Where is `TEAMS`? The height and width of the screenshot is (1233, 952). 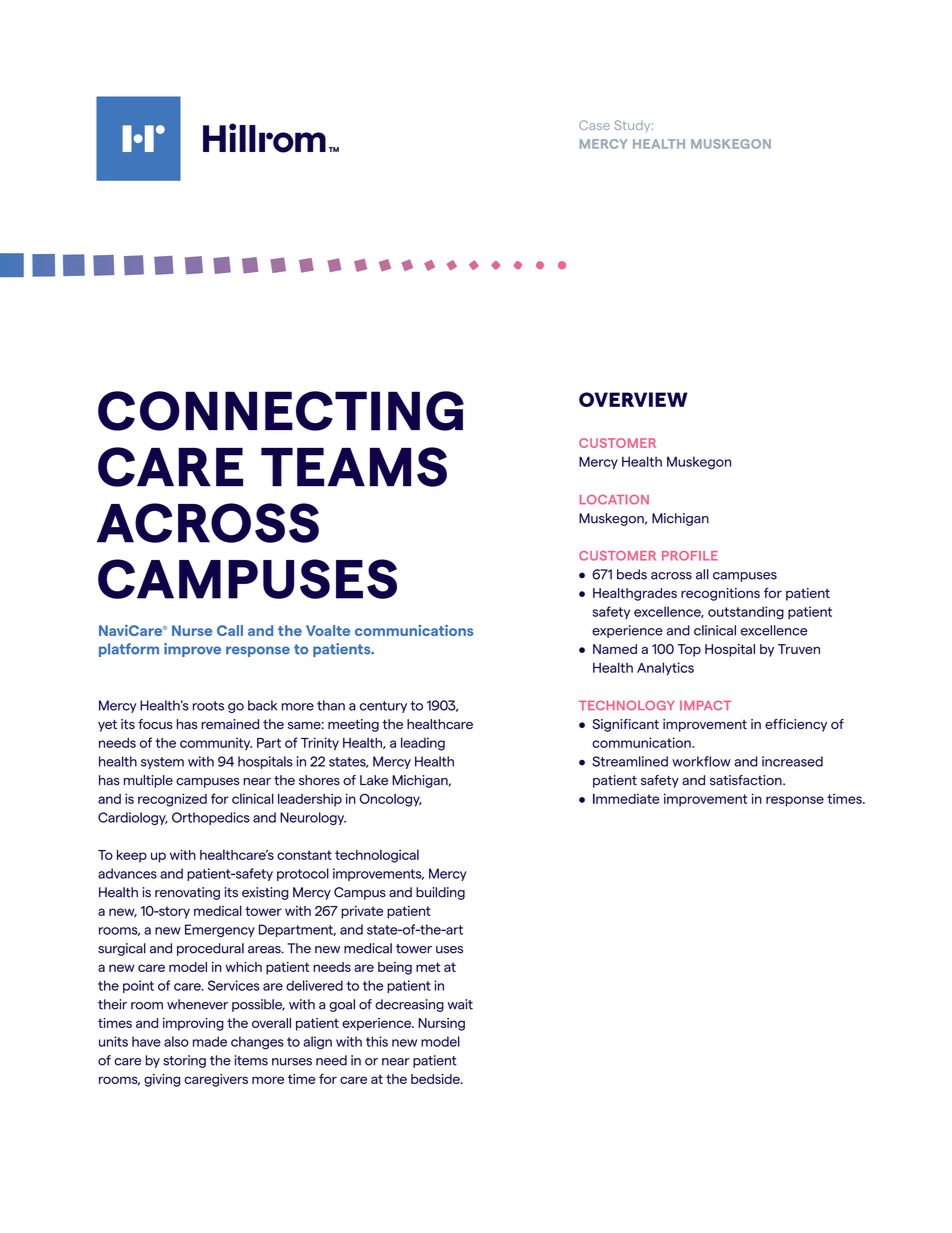
TEAMS is located at coordinates (354, 467).
